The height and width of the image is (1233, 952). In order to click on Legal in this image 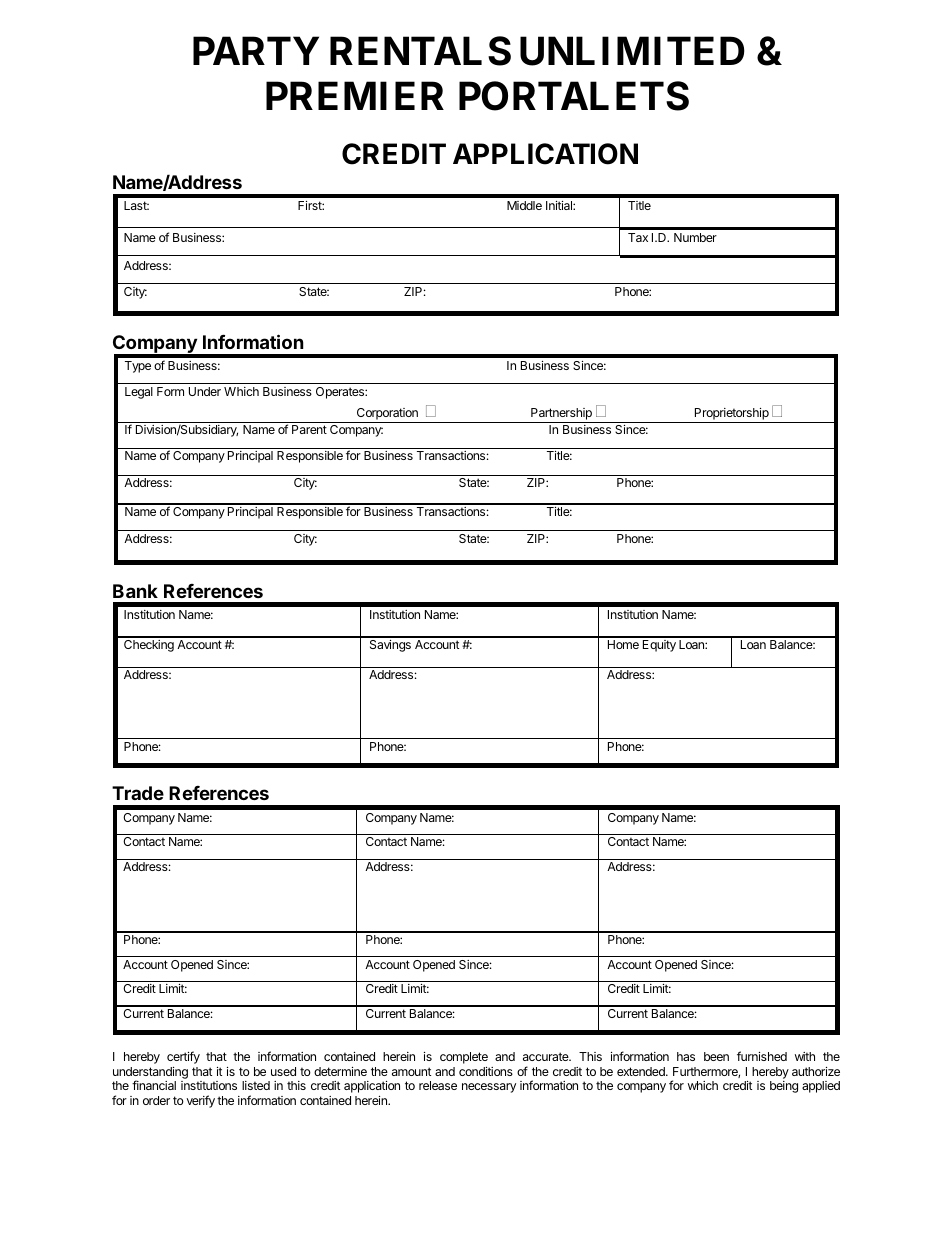, I will do `click(139, 393)`.
